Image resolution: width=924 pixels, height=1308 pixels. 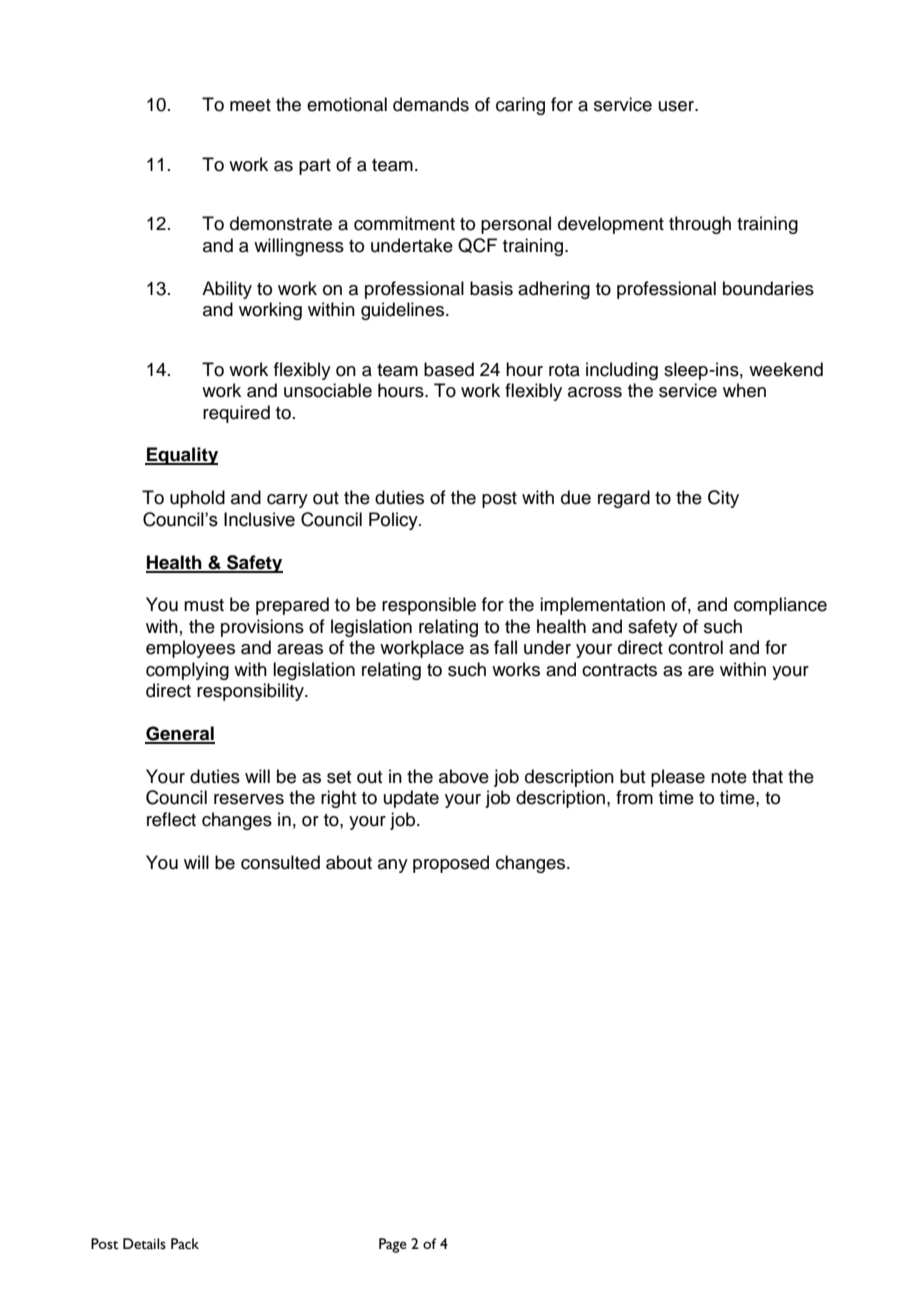 I want to click on required, so click(x=236, y=414).
